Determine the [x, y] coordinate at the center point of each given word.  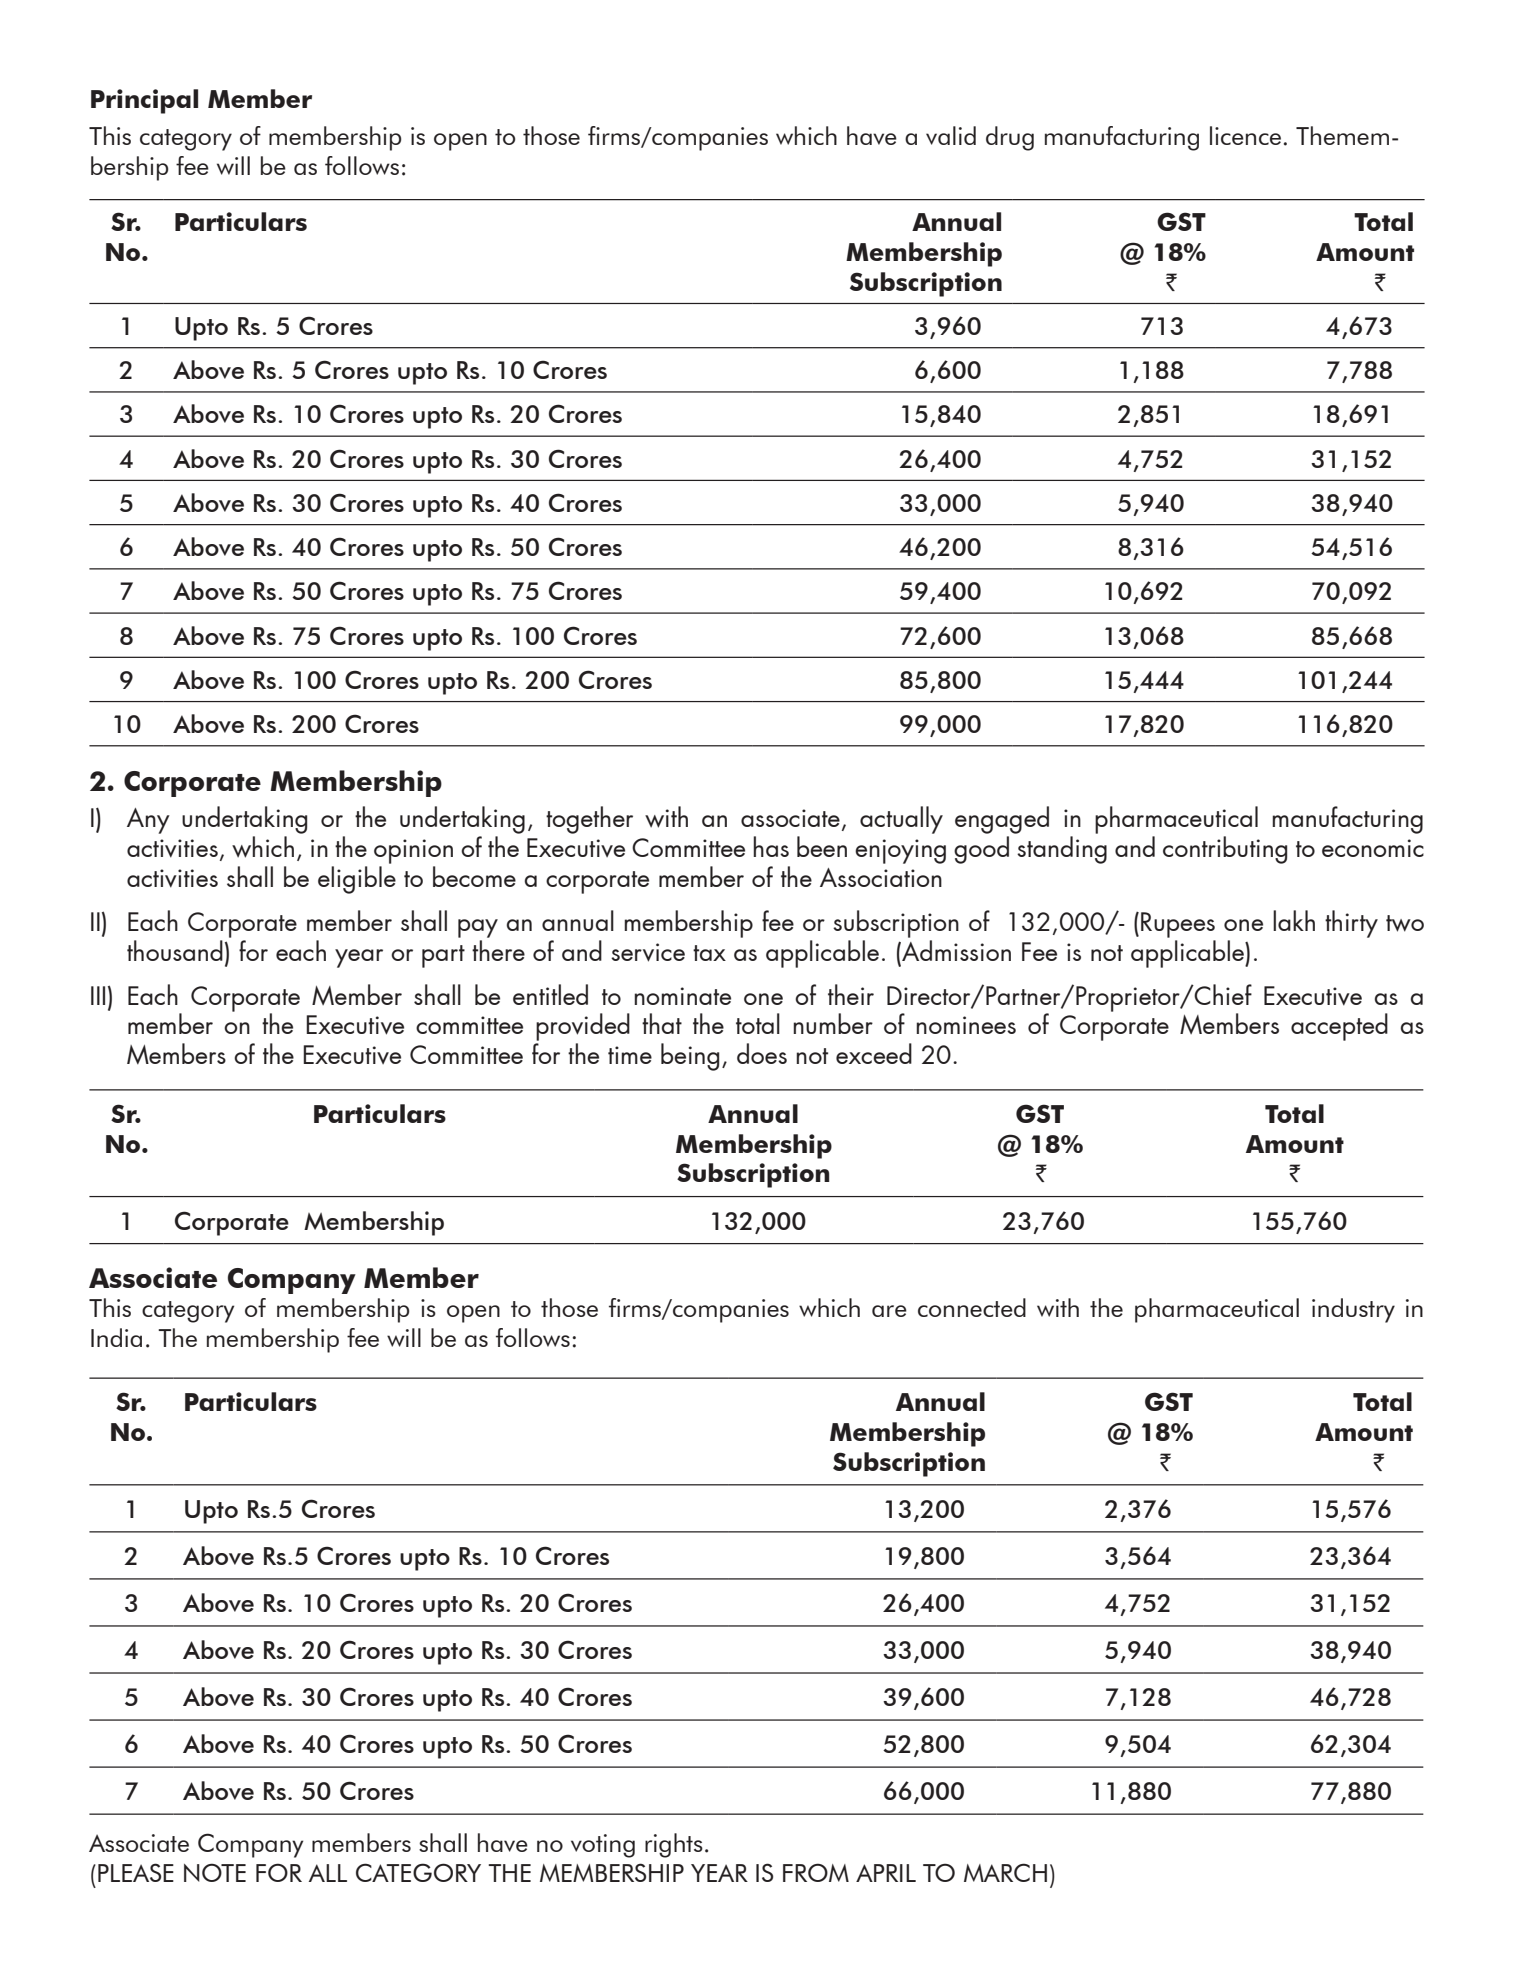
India [116, 1337]
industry [1353, 1310]
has [771, 846]
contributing [1225, 850]
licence [1245, 135]
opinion [413, 851]
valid [951, 135]
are [889, 1311]
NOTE [215, 1872]
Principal [144, 101]
